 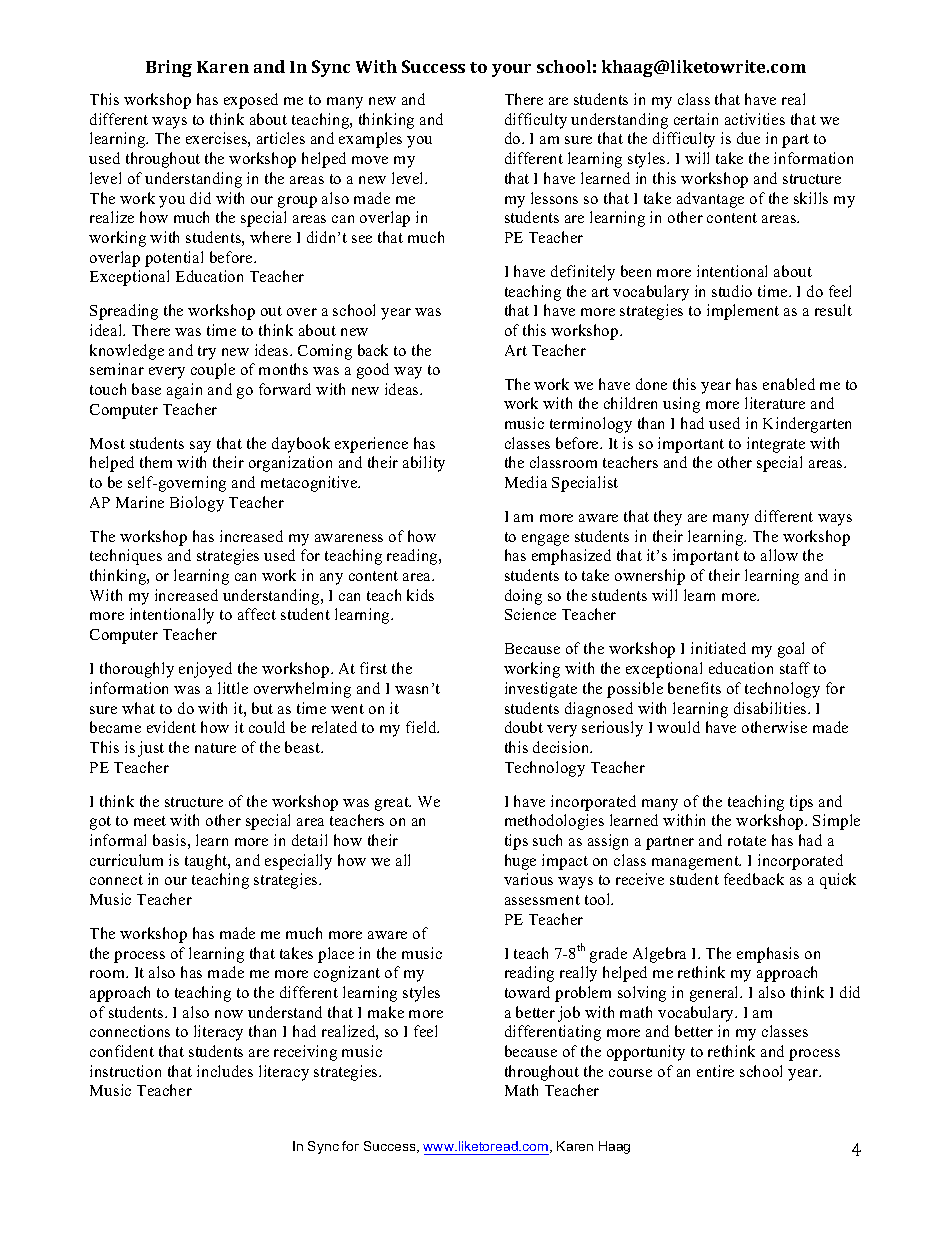 What do you see at coordinates (251, 101) in the screenshot?
I see `exposed` at bounding box center [251, 101].
